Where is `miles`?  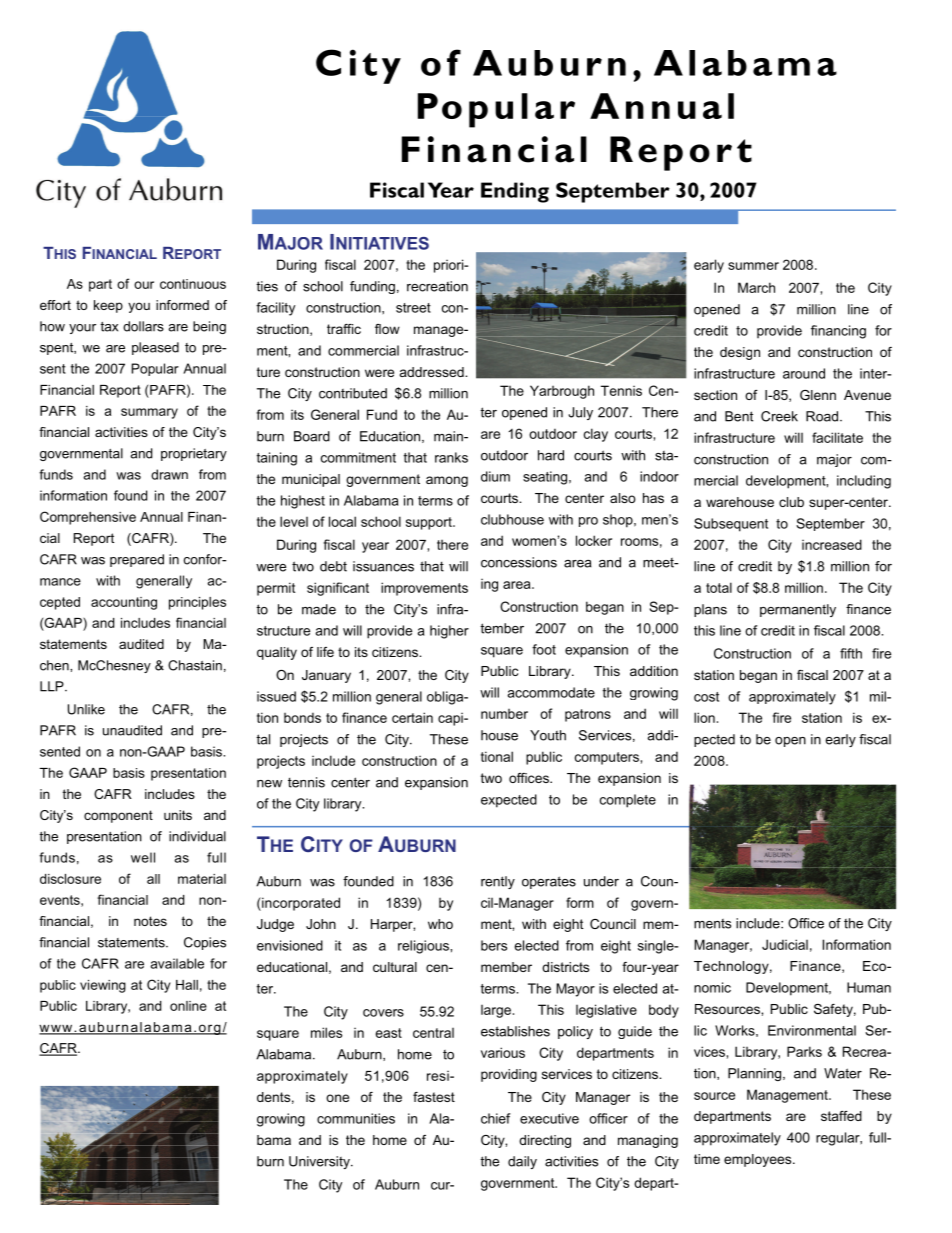 miles is located at coordinates (326, 1032).
